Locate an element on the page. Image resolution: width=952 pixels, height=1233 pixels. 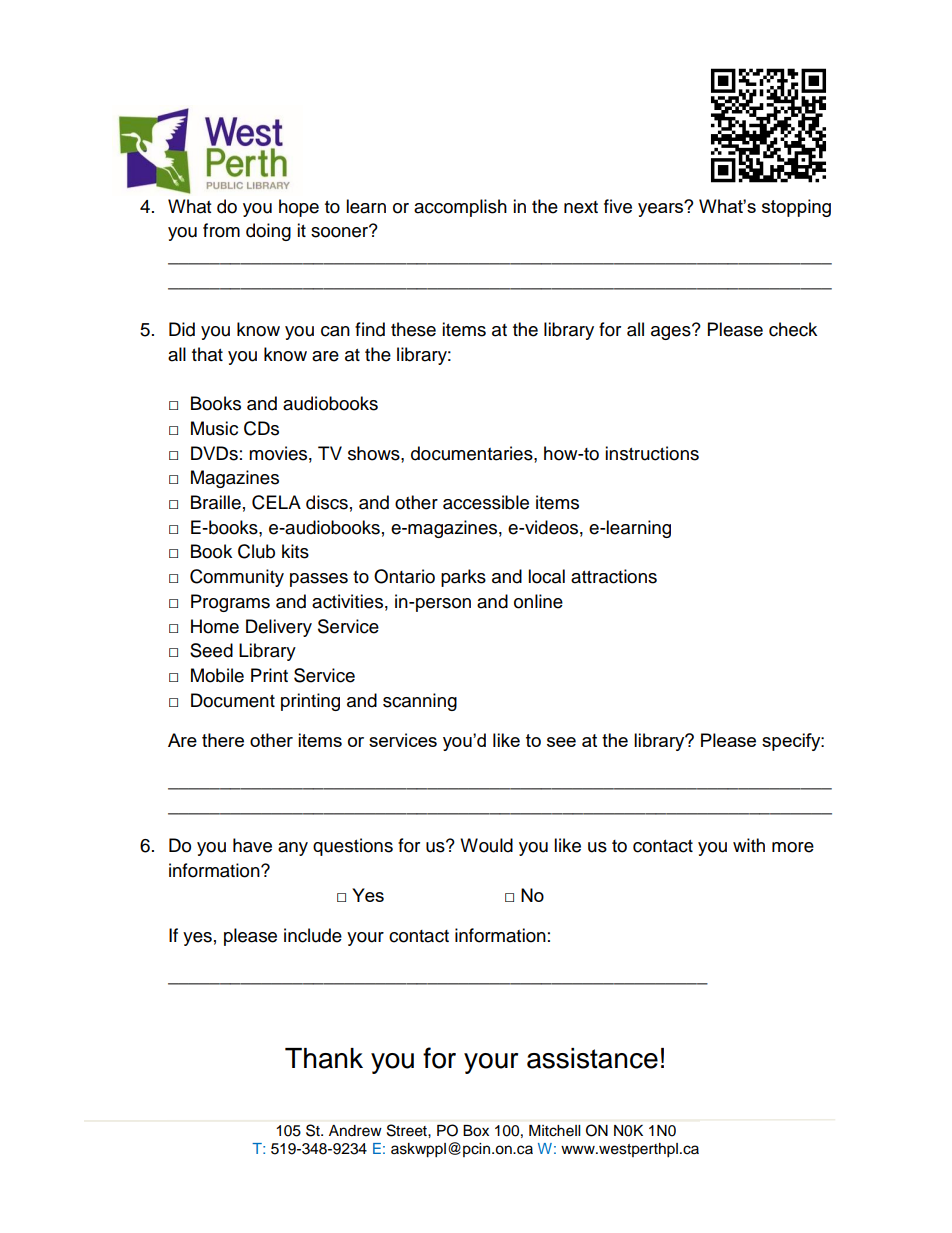
Would is located at coordinates (486, 845).
